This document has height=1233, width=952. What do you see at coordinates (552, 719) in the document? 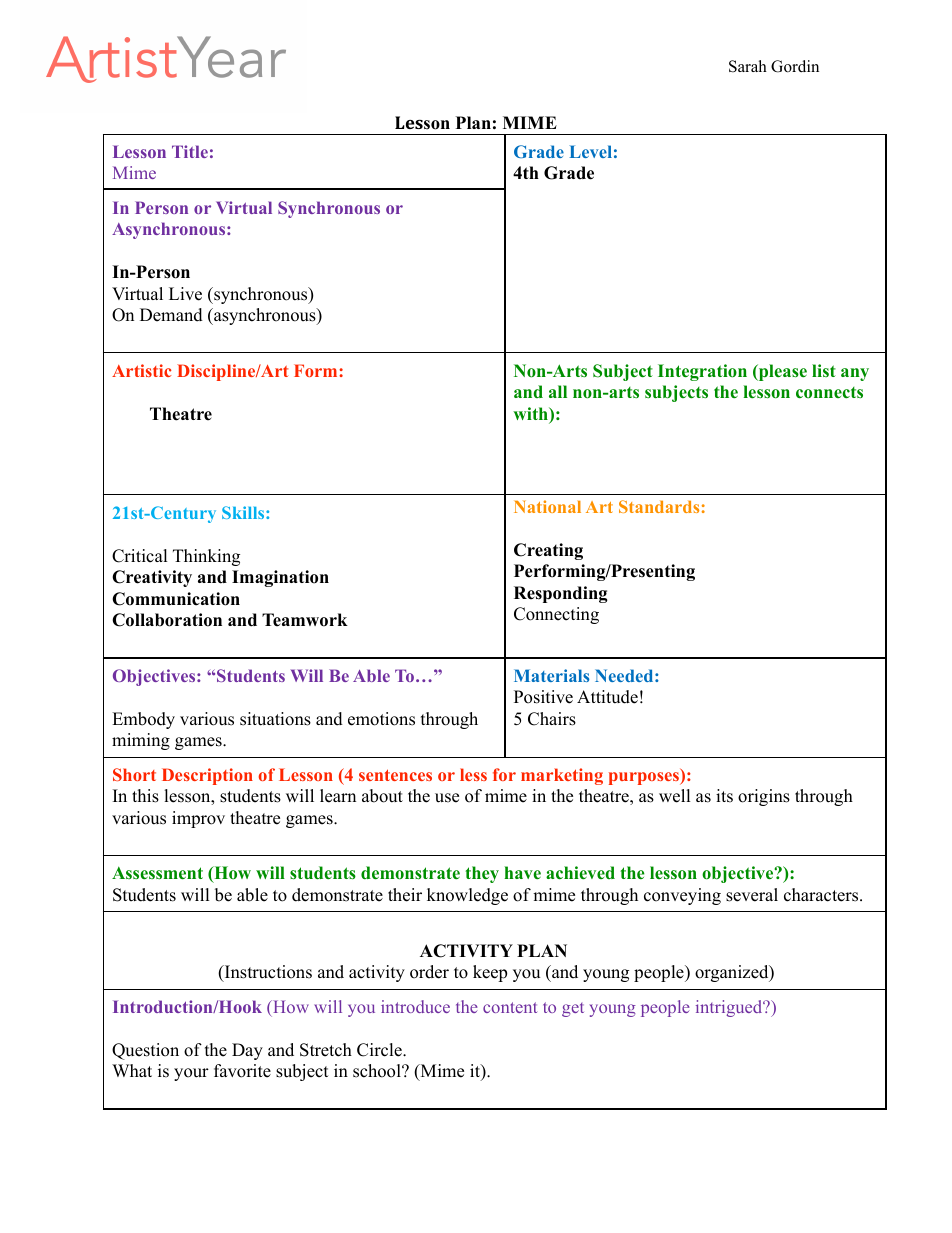
I see `Chairs` at bounding box center [552, 719].
